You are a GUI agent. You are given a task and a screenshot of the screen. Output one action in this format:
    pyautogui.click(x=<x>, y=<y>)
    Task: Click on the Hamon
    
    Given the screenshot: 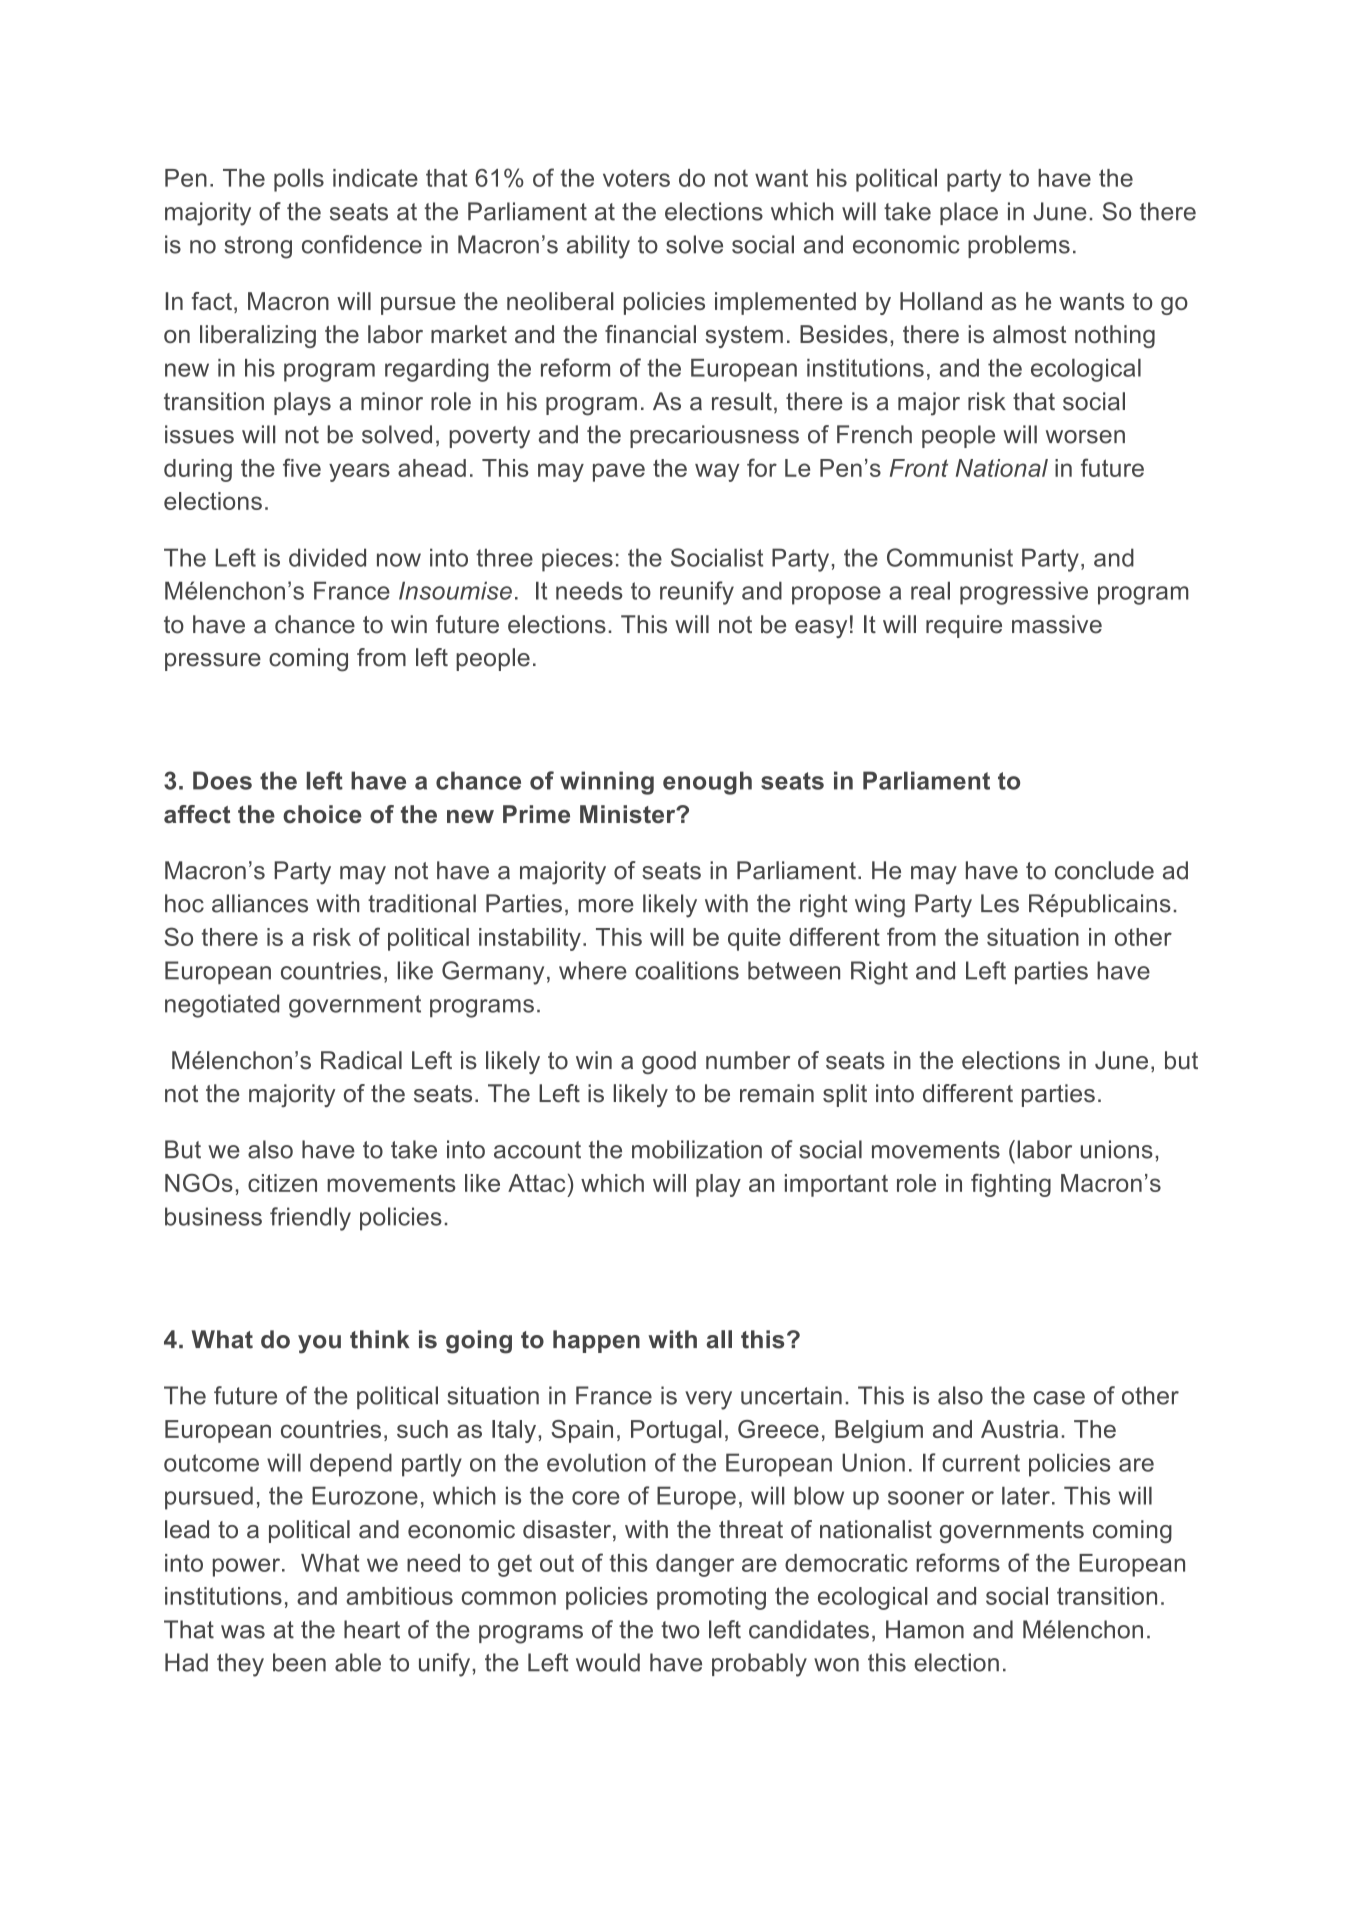 What is the action you would take?
    pyautogui.click(x=925, y=1629)
